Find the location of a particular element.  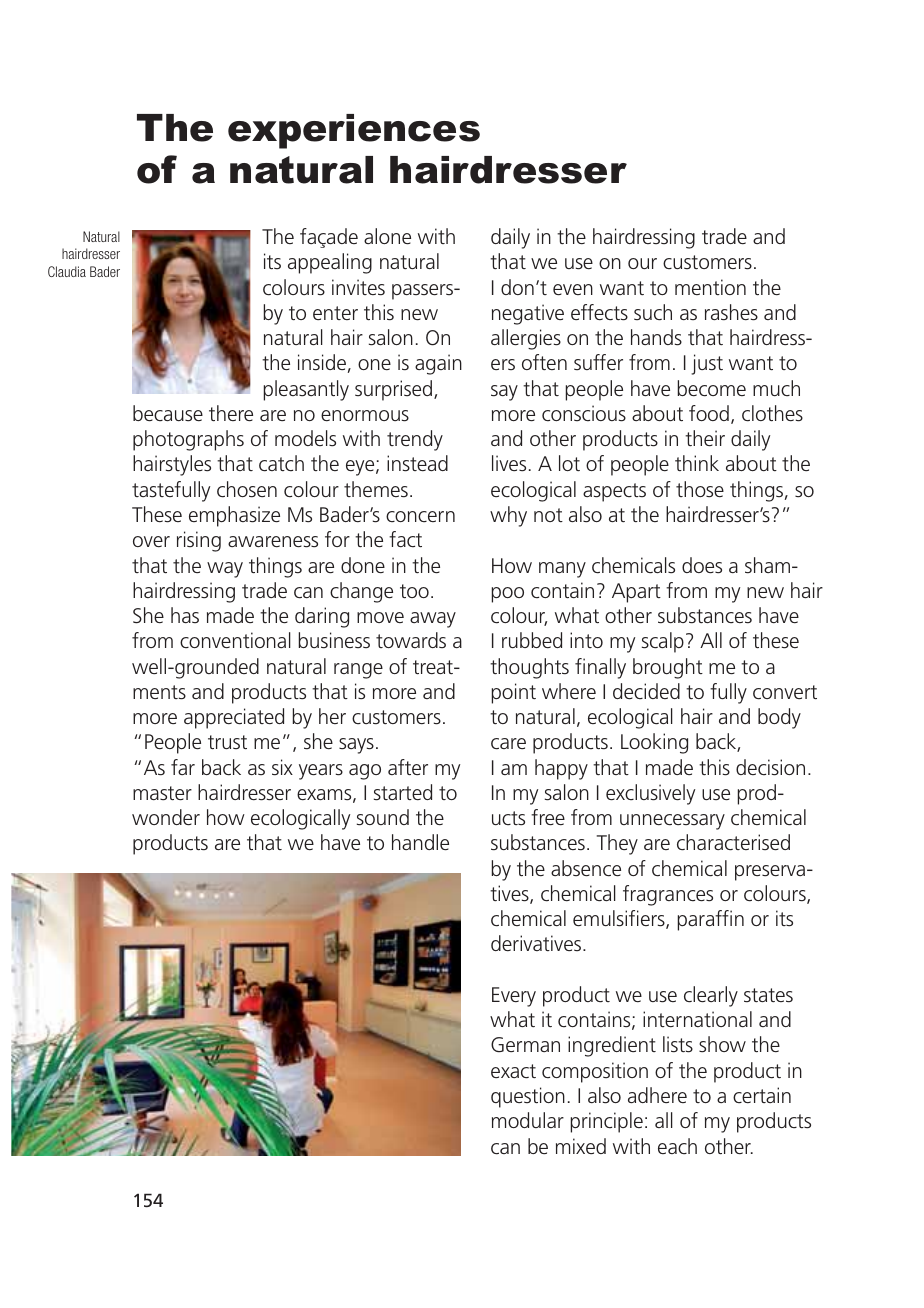

after is located at coordinates (408, 767).
